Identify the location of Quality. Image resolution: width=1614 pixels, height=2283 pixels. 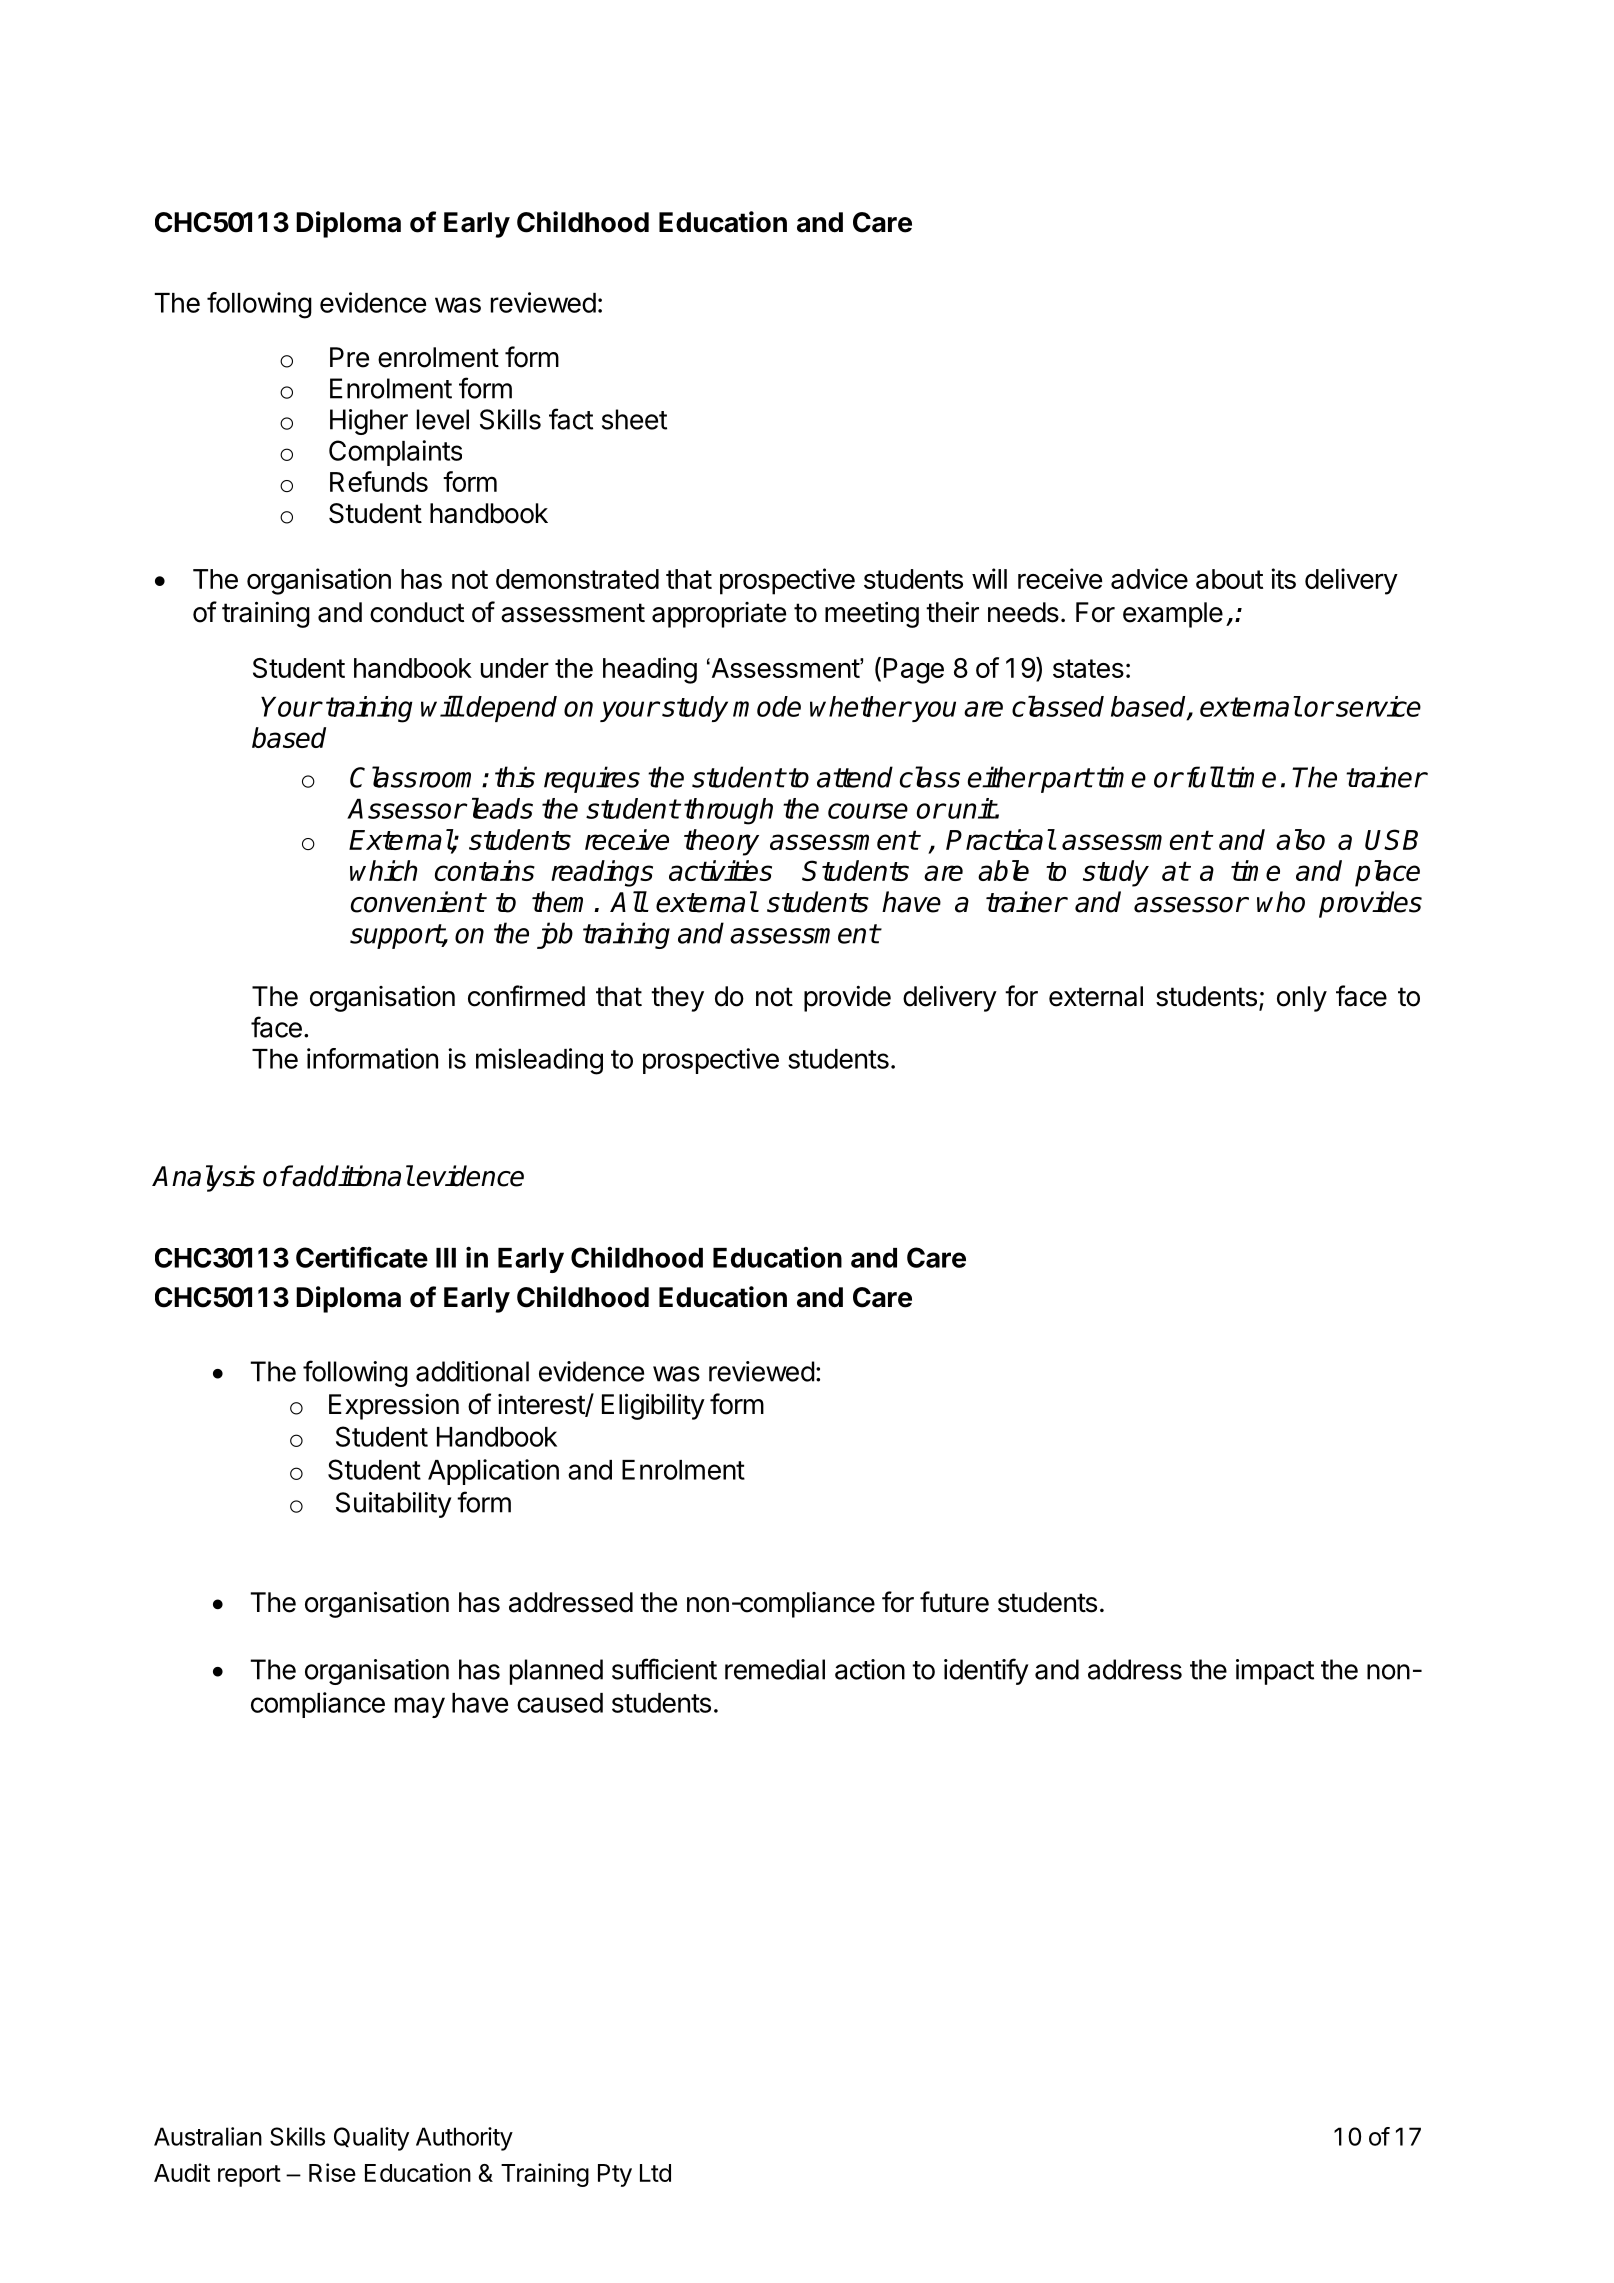
(371, 2139).
